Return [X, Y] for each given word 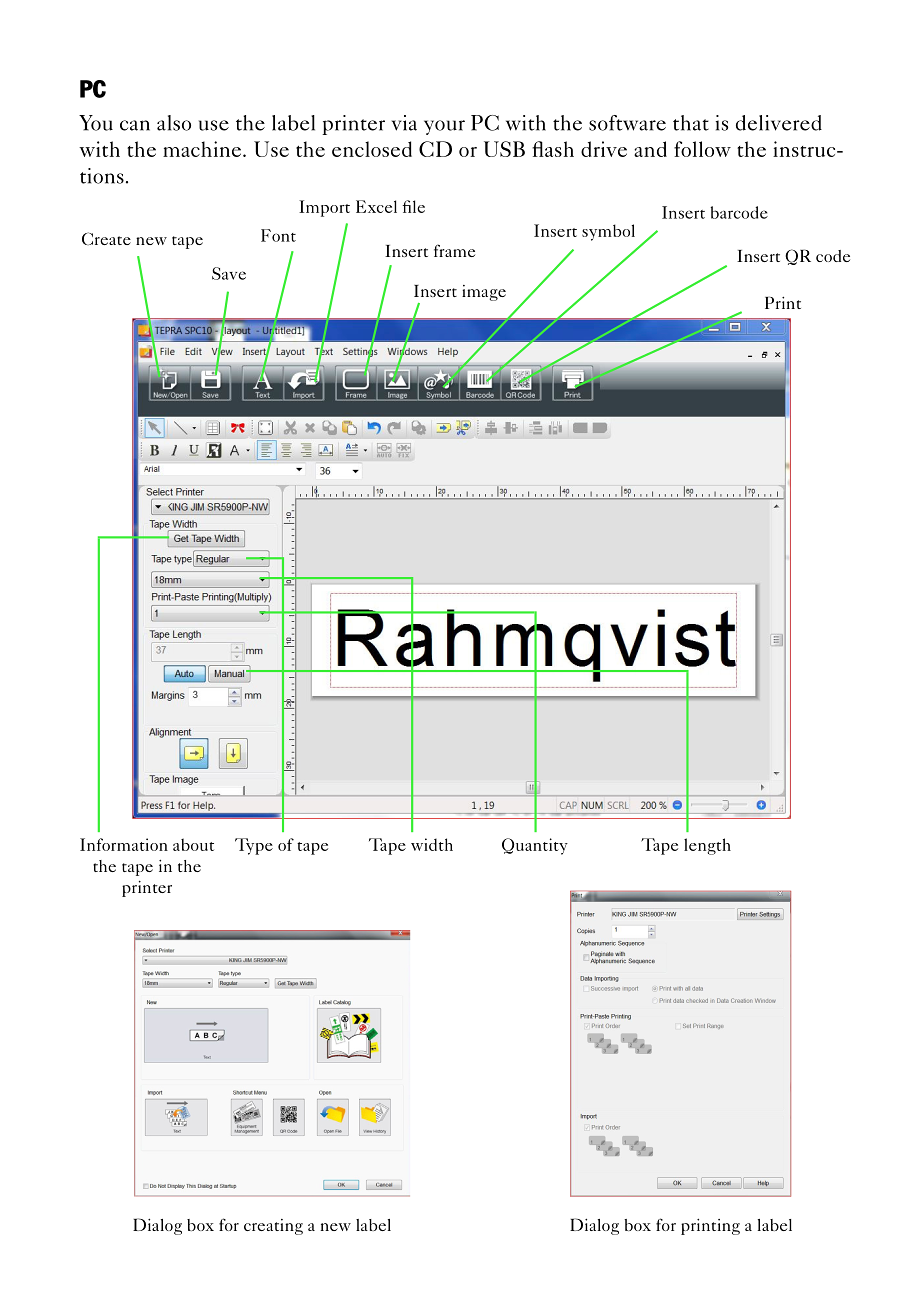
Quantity [535, 846]
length [707, 846]
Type [254, 846]
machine [203, 149]
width [432, 844]
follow [702, 149]
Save [229, 273]
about [193, 844]
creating [273, 1227]
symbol [608, 232]
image [484, 293]
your [444, 127]
